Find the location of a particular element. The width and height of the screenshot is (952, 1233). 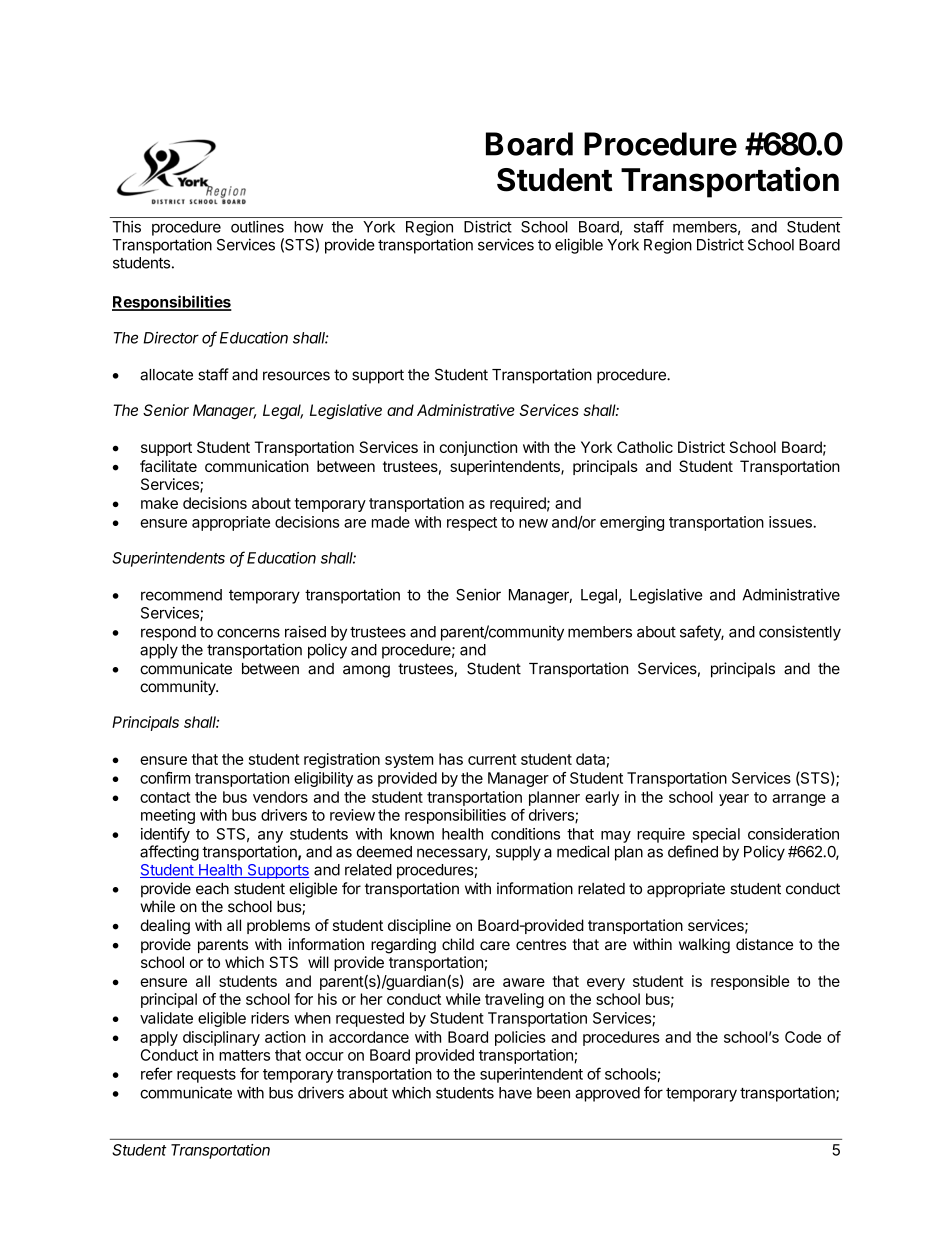

Code is located at coordinates (803, 1037).
